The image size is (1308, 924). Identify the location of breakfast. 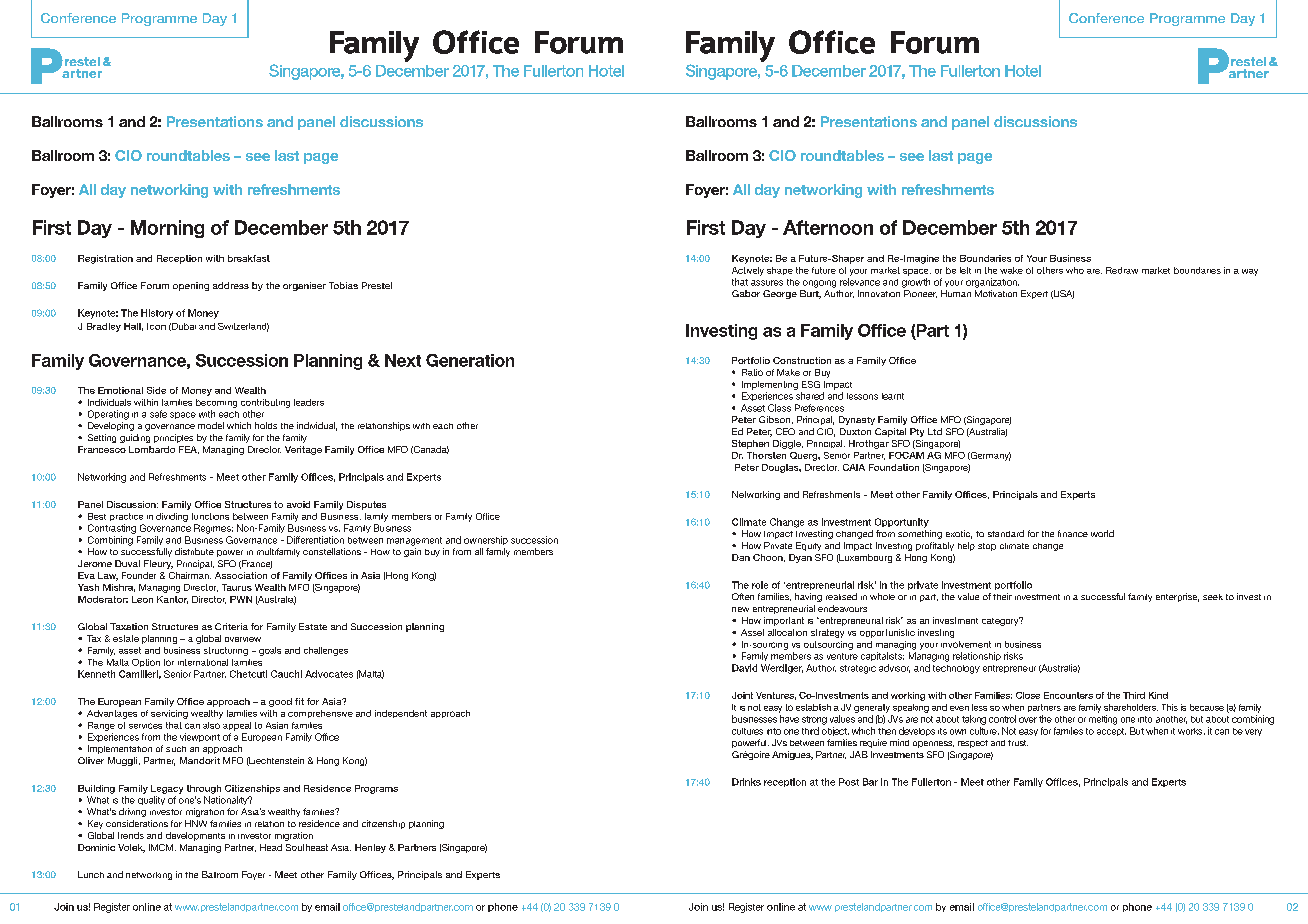
(249, 258).
